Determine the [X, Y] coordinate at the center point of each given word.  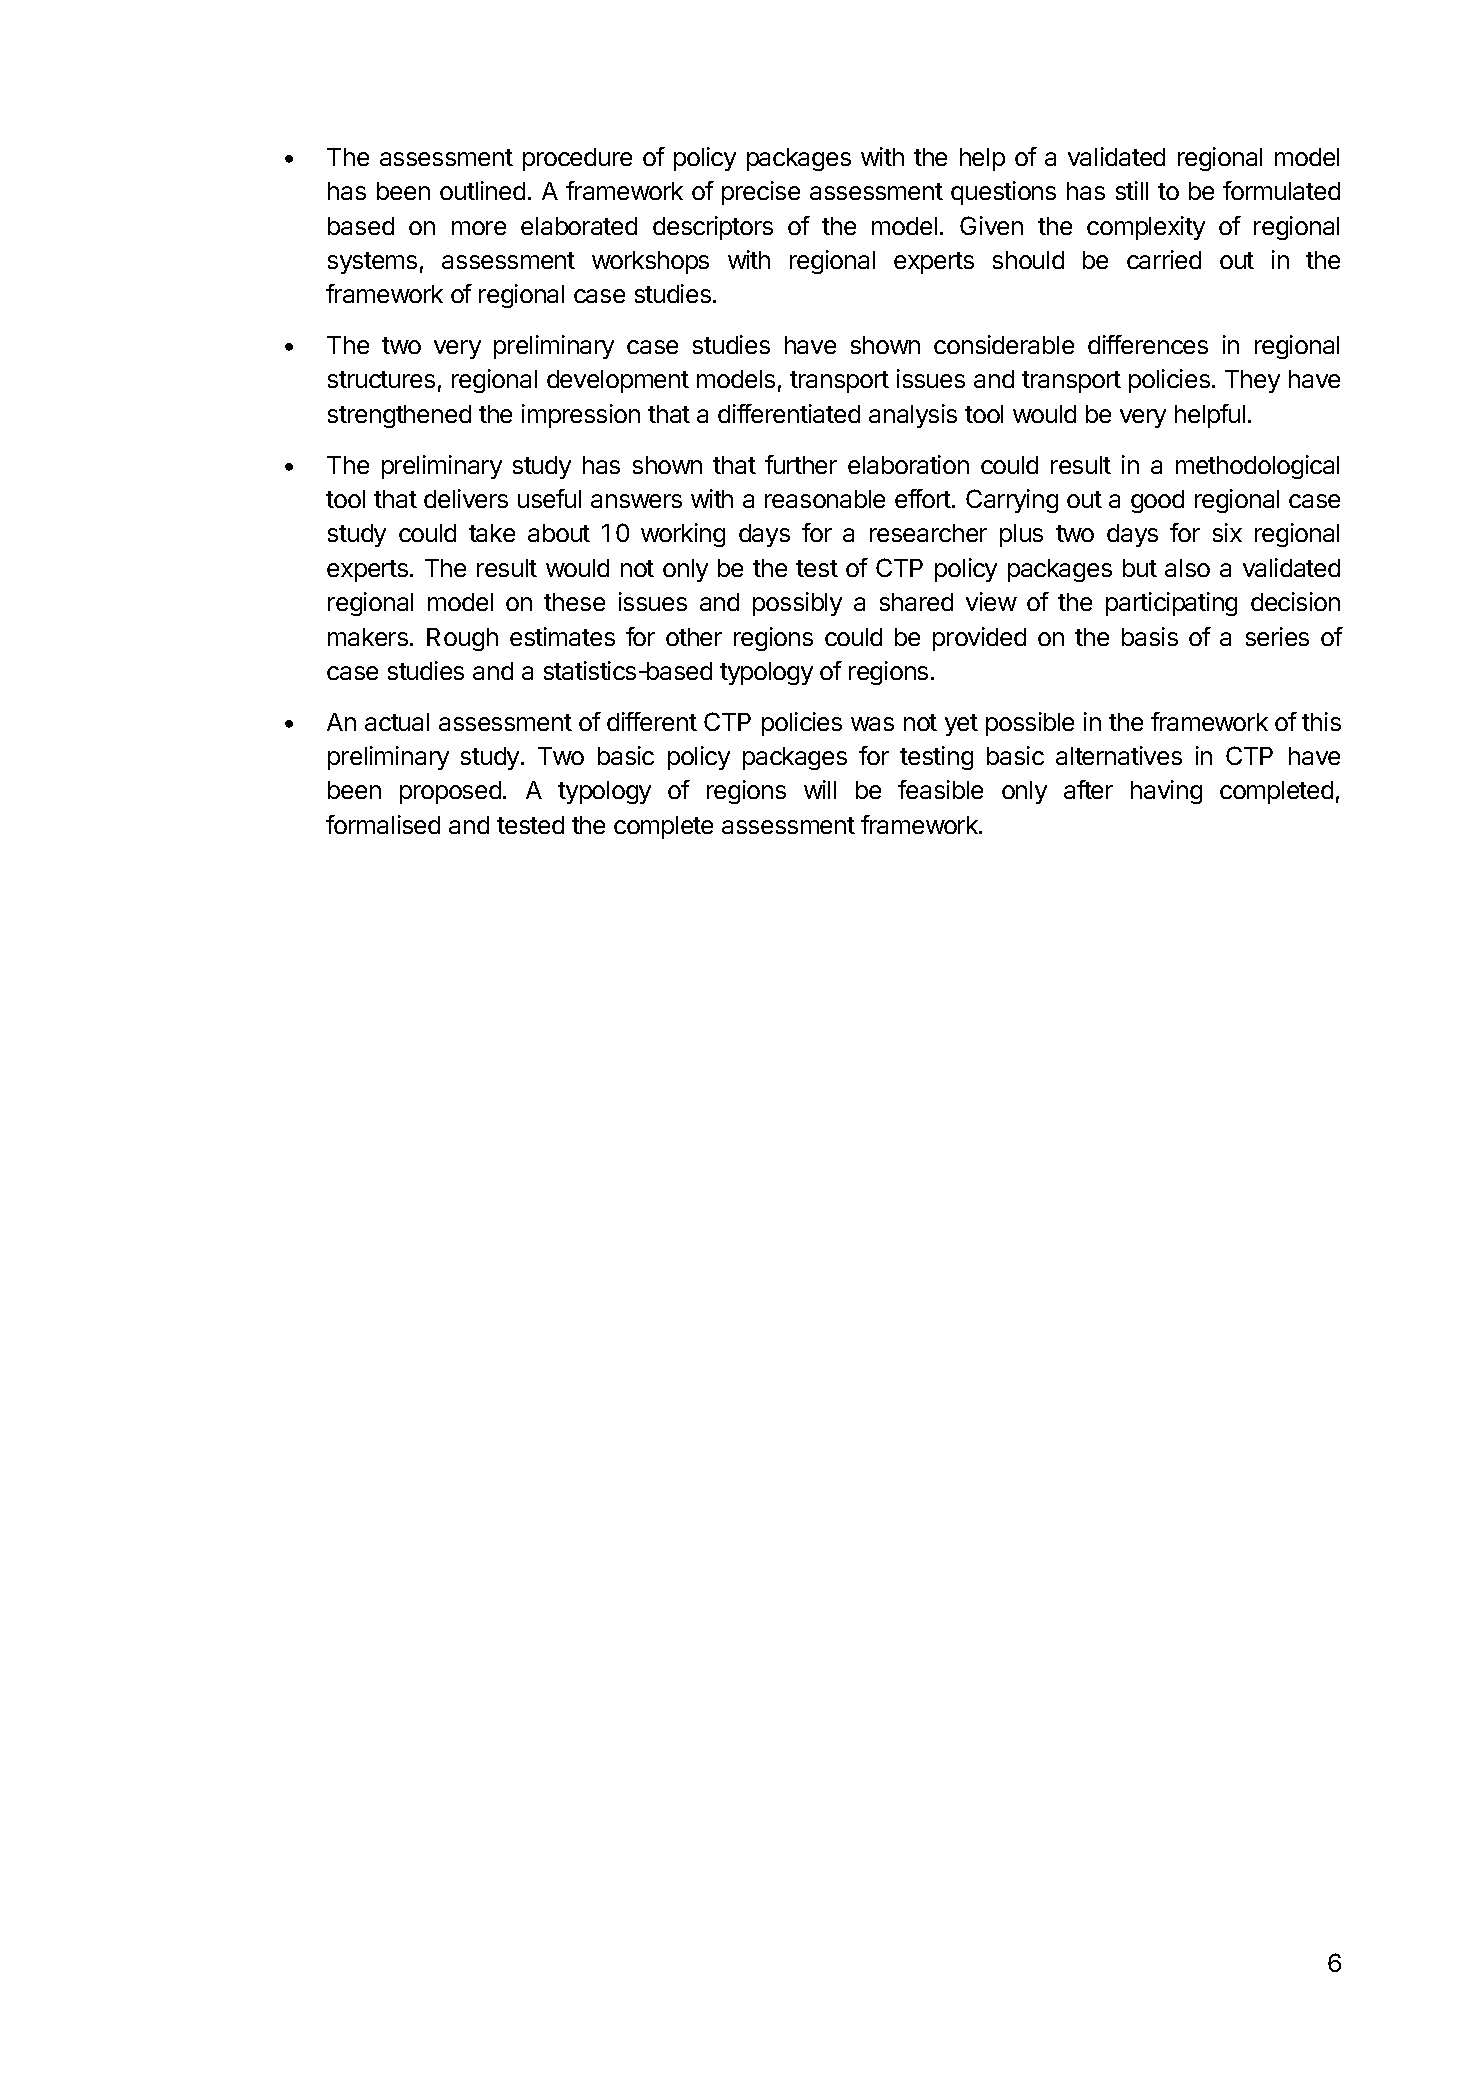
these [574, 602]
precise [761, 193]
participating [1171, 604]
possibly [797, 604]
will [820, 789]
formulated [1281, 190]
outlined [482, 190]
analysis [913, 416]
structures [381, 379]
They [1252, 381]
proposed [450, 792]
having [1166, 792]
